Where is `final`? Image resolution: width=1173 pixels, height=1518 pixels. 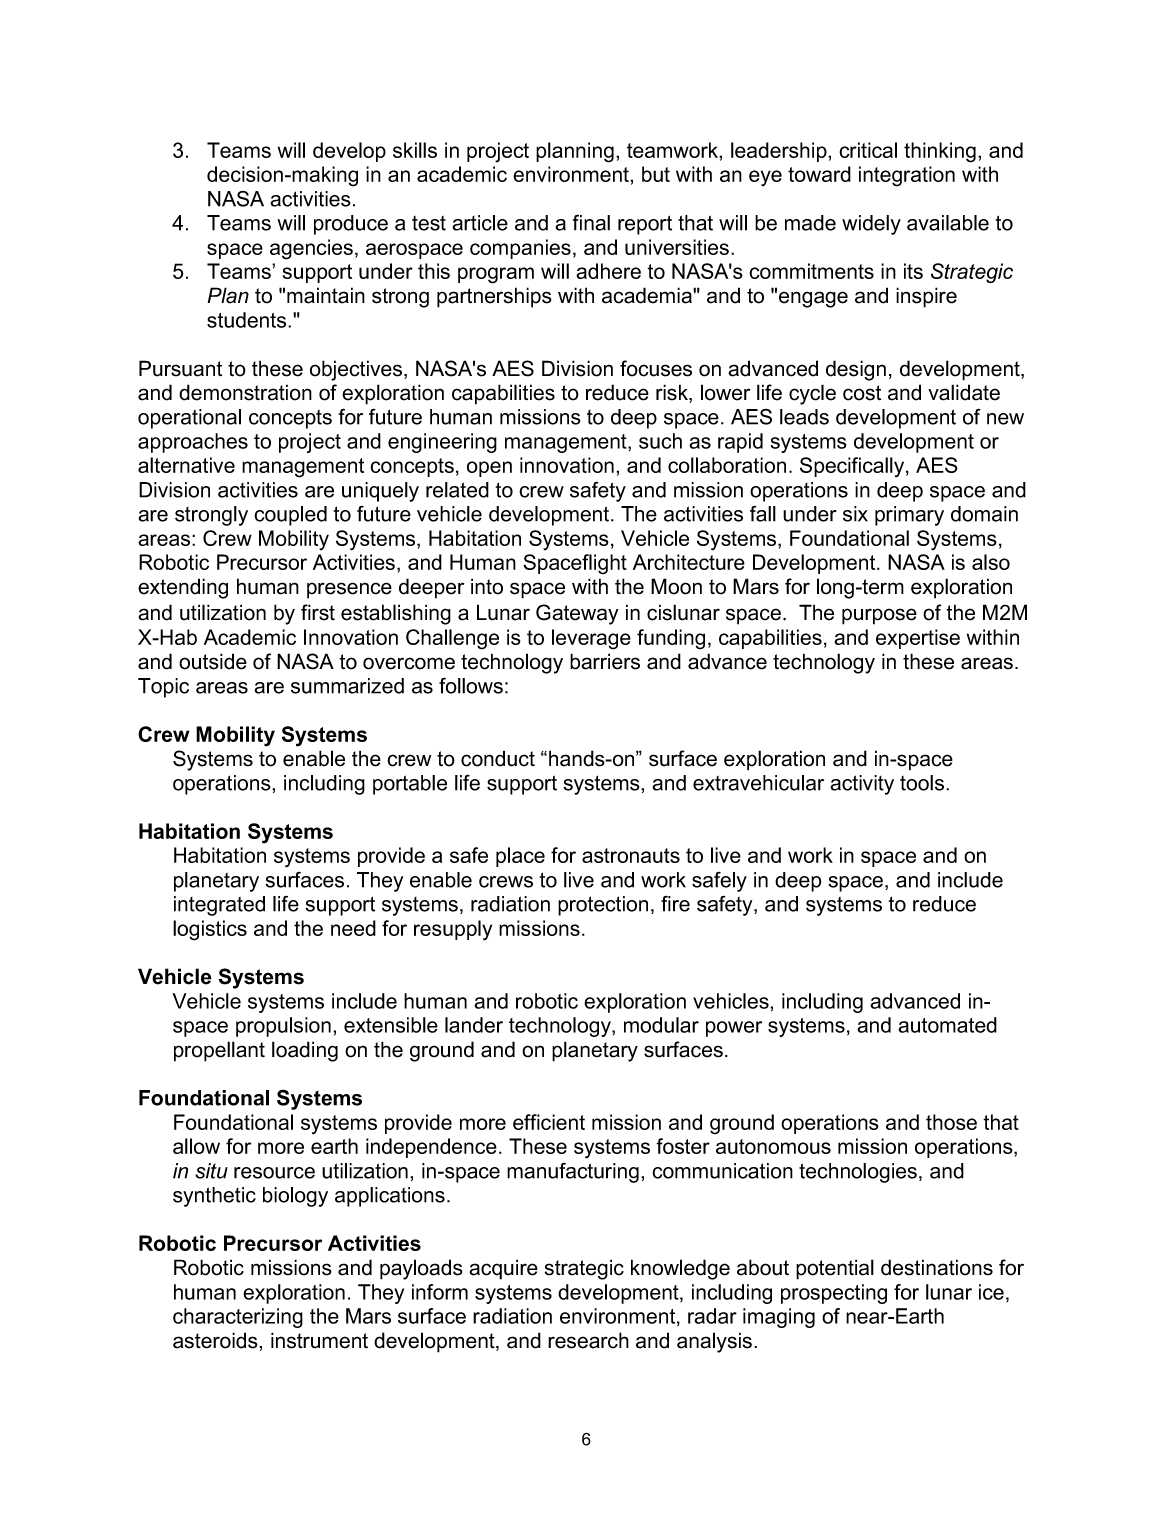 final is located at coordinates (591, 222).
